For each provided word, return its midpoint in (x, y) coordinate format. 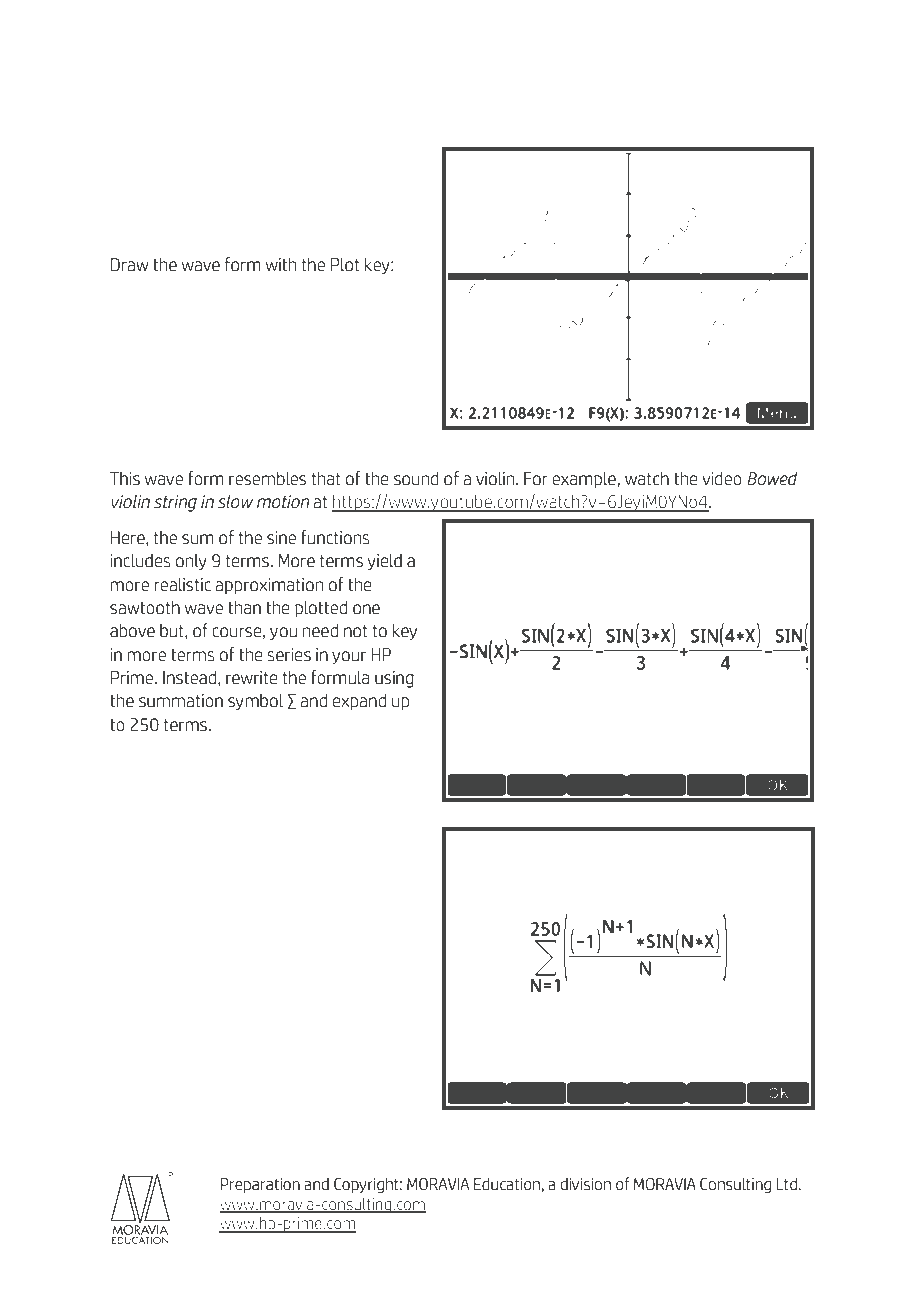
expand (359, 701)
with (281, 264)
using (394, 679)
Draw (130, 265)
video (722, 478)
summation (181, 701)
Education (507, 1184)
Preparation (260, 1185)
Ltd (787, 1184)
